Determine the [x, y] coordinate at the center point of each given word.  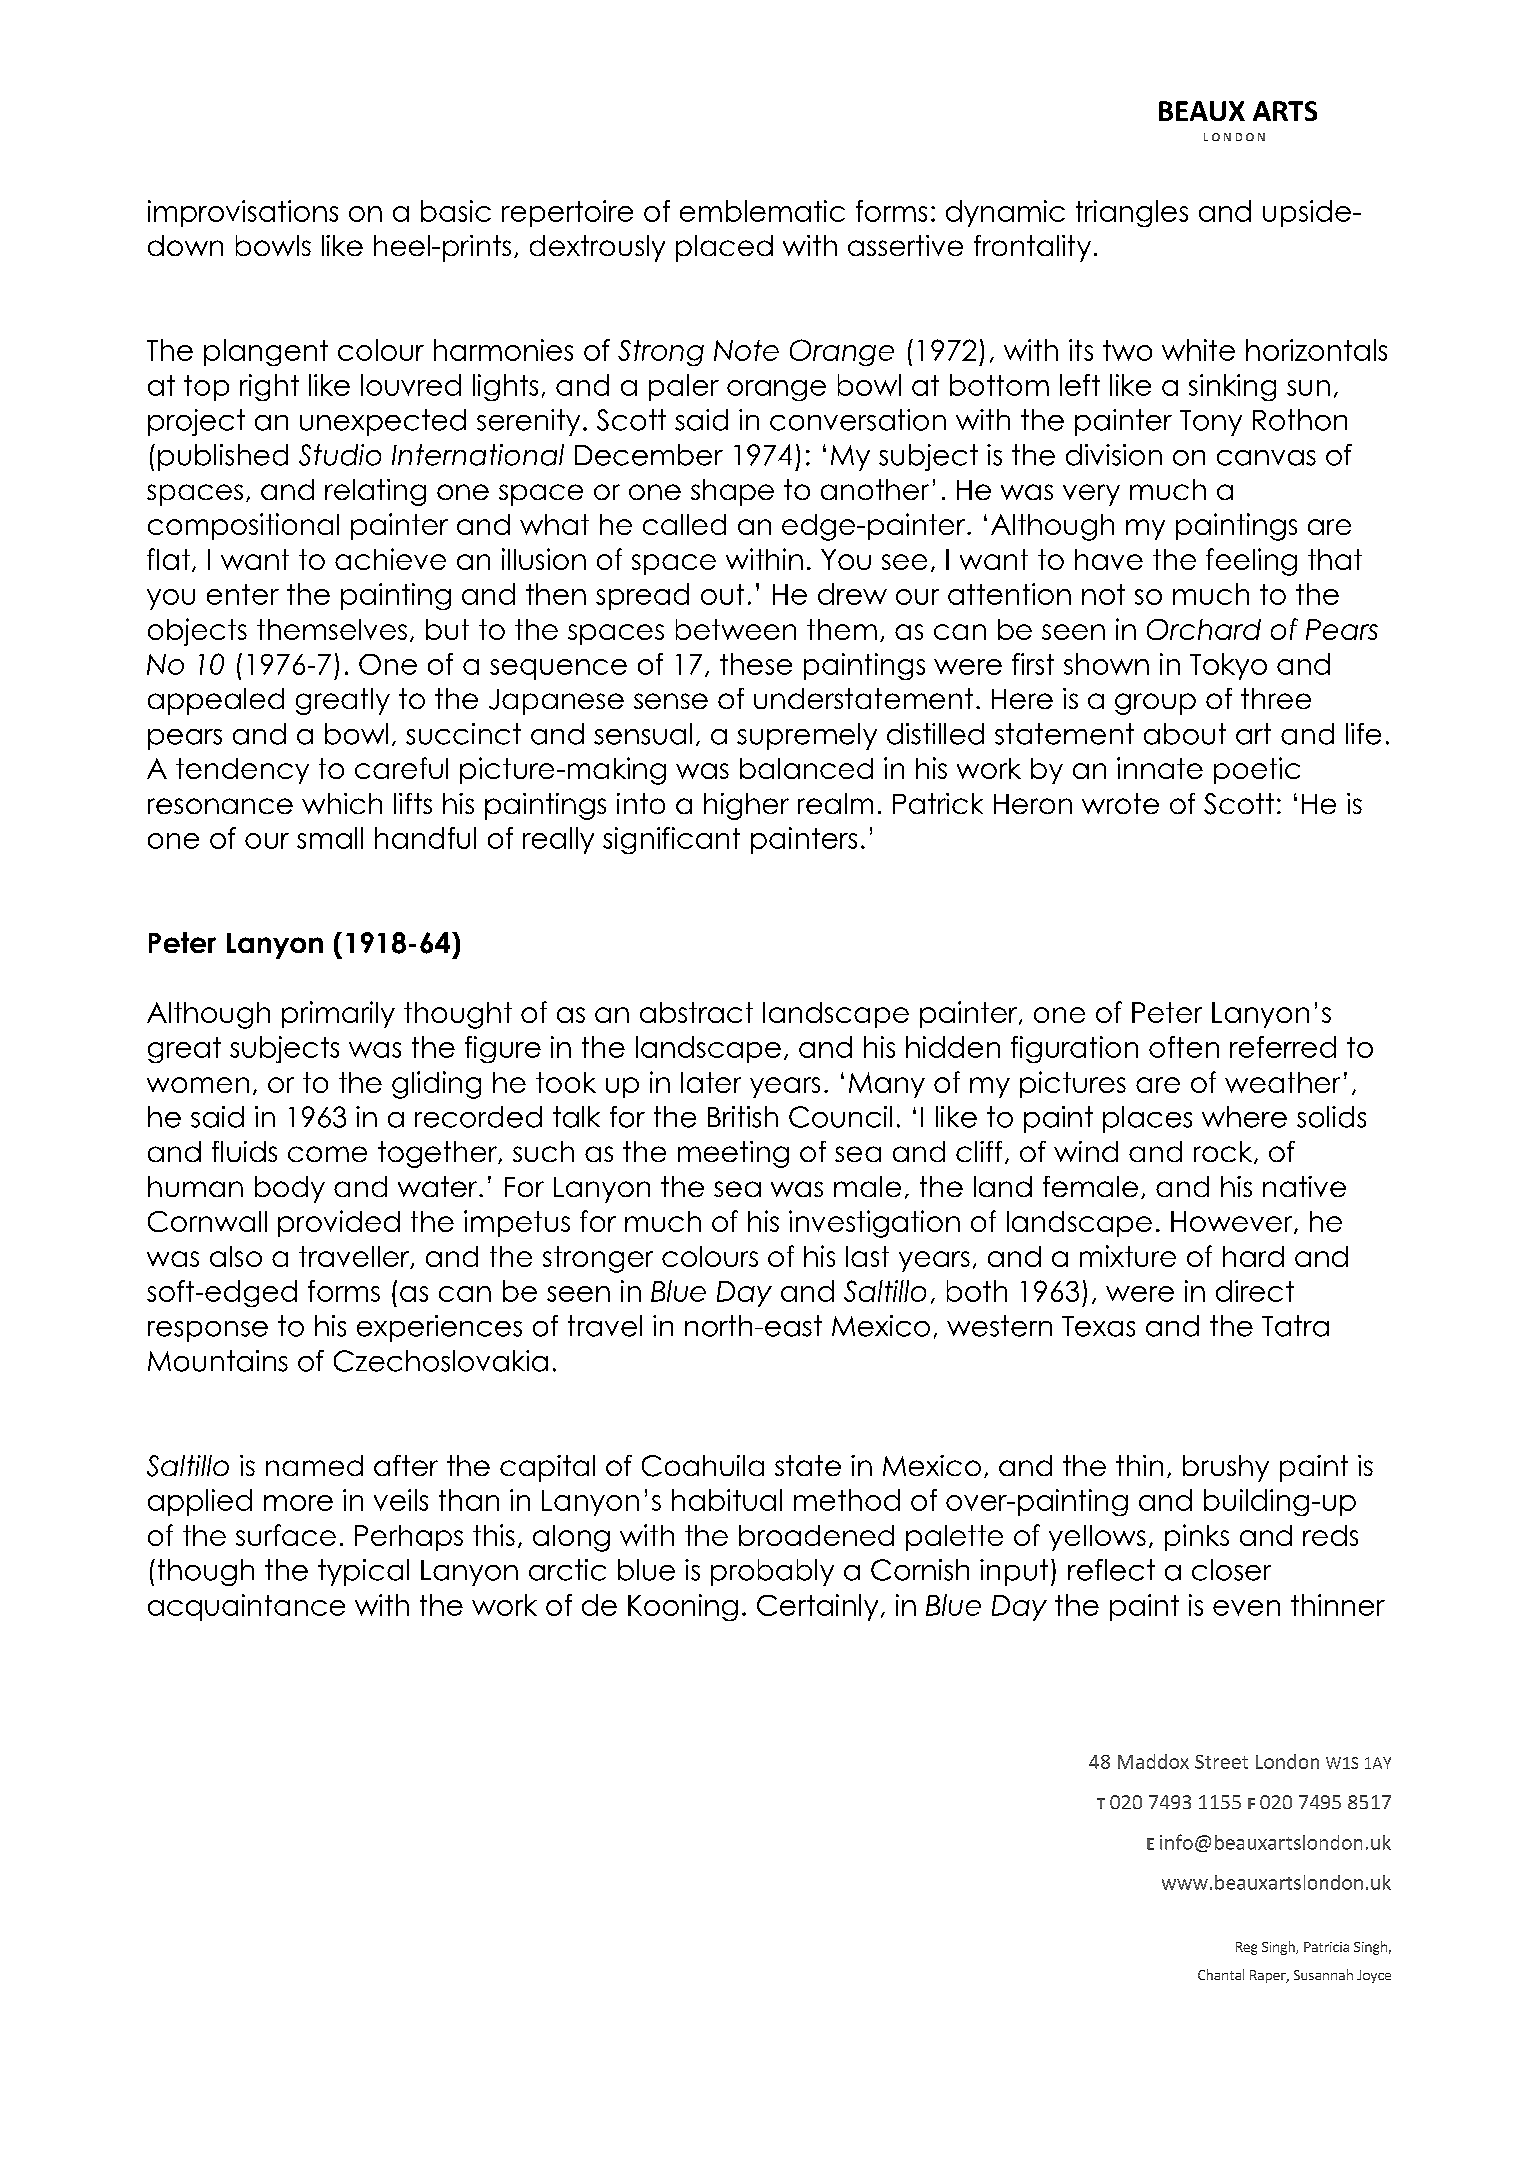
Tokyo [1228, 666]
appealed [216, 701]
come [327, 1154]
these [756, 664]
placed [724, 248]
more [298, 1503]
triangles [1132, 213]
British [743, 1117]
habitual [727, 1500]
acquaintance [246, 1607]
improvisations [243, 213]
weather [1282, 1082]
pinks [1197, 1537]
